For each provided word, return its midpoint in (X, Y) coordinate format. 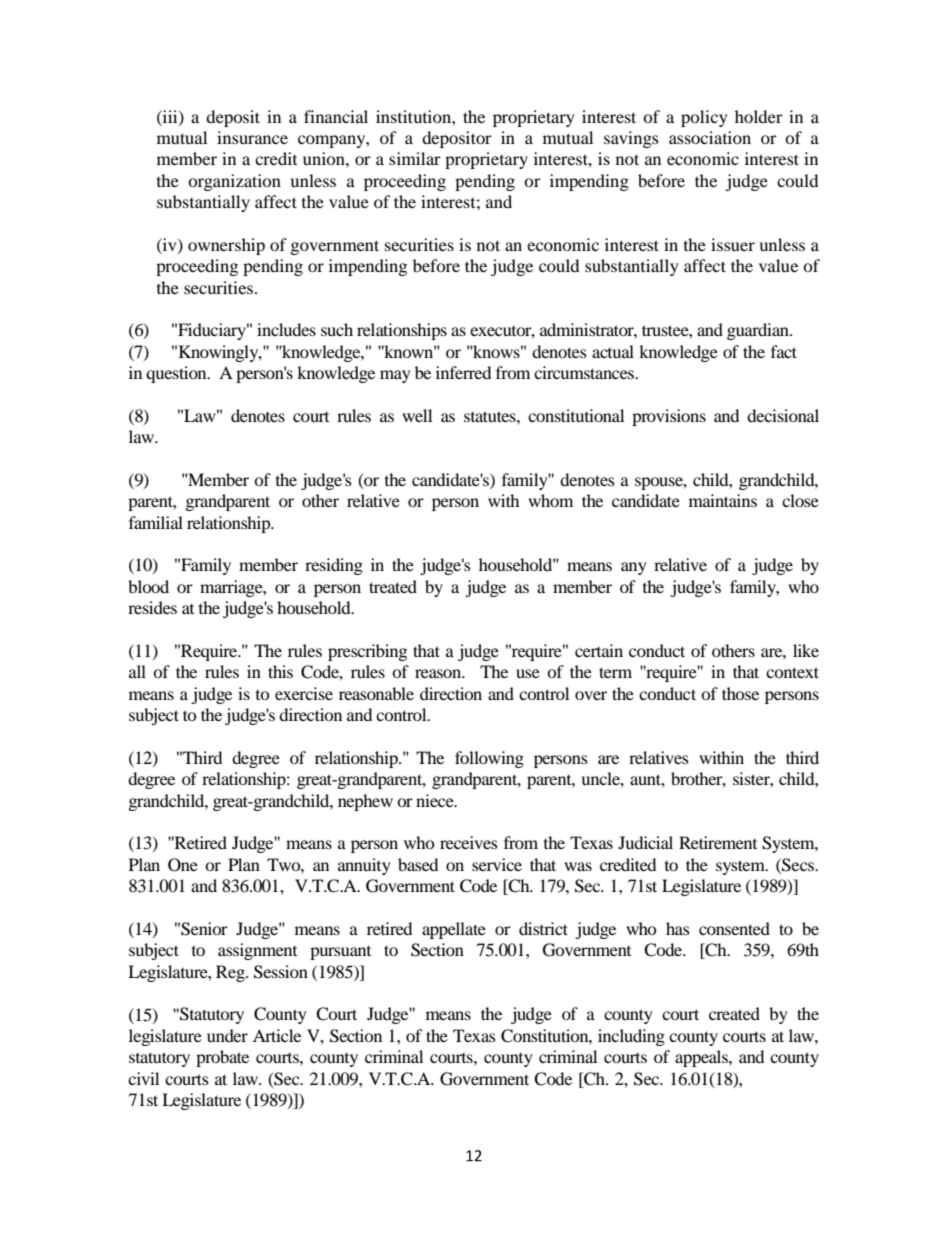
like (806, 650)
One (183, 865)
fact (784, 351)
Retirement (718, 842)
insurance (252, 137)
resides (152, 607)
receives (469, 842)
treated (393, 586)
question (177, 374)
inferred (463, 372)
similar (415, 158)
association (710, 137)
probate (222, 1058)
